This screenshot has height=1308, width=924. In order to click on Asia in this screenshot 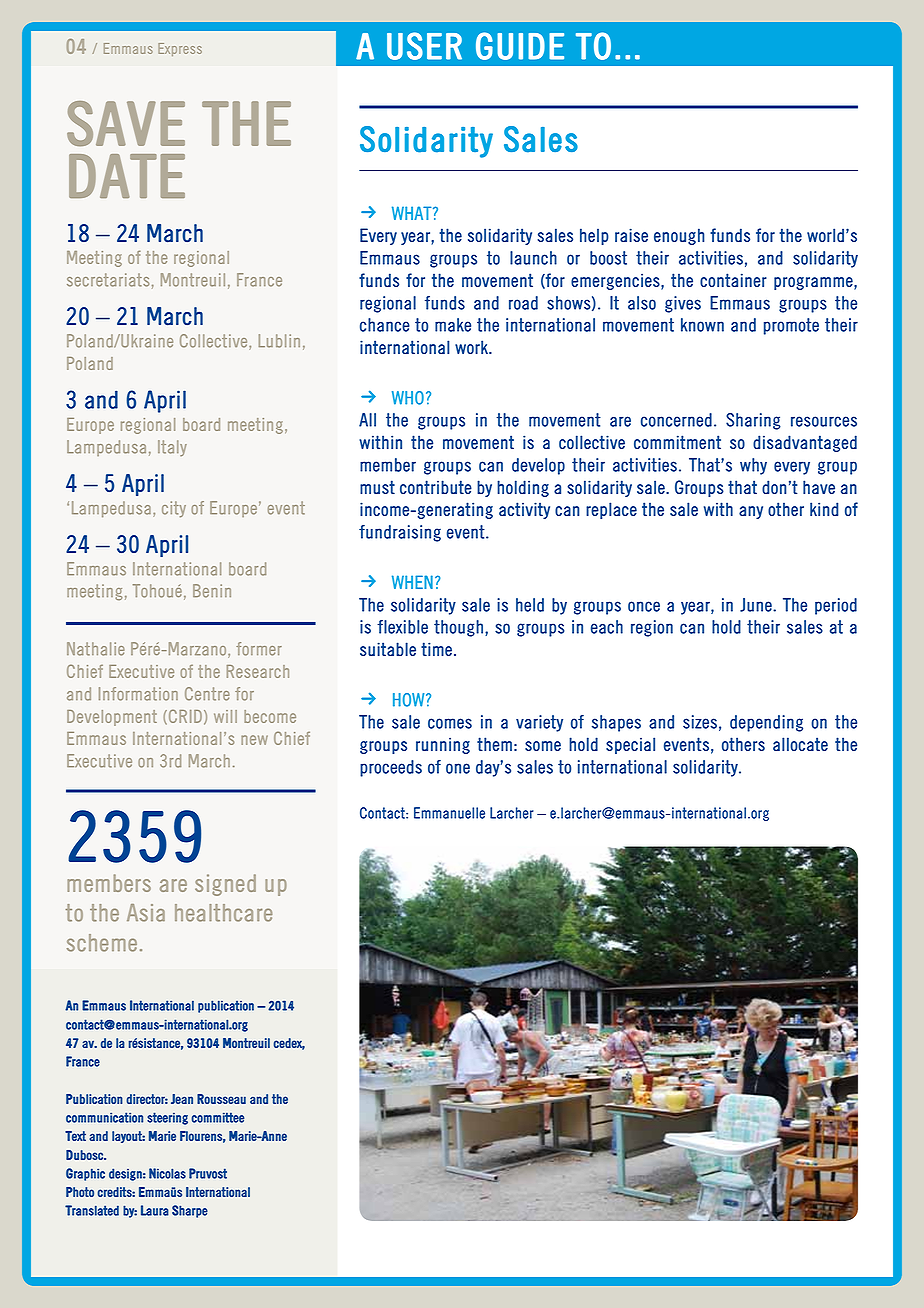, I will do `click(146, 913)`.
